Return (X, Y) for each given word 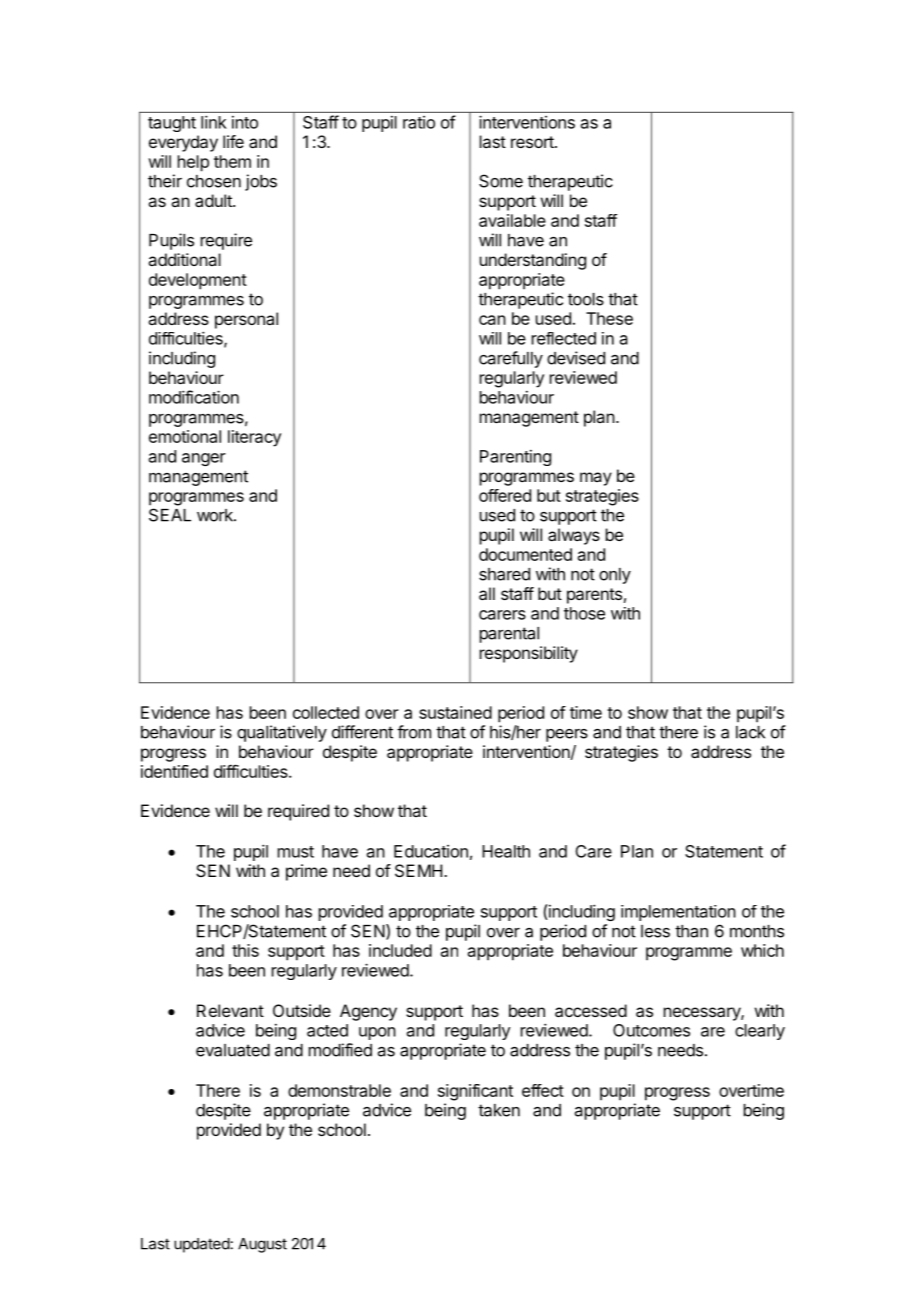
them (232, 161)
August (262, 1245)
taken (499, 1110)
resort (533, 142)
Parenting (515, 458)
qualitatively (282, 733)
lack (750, 732)
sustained (455, 712)
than (691, 931)
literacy (254, 438)
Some (501, 181)
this (245, 950)
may (596, 479)
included (400, 950)
